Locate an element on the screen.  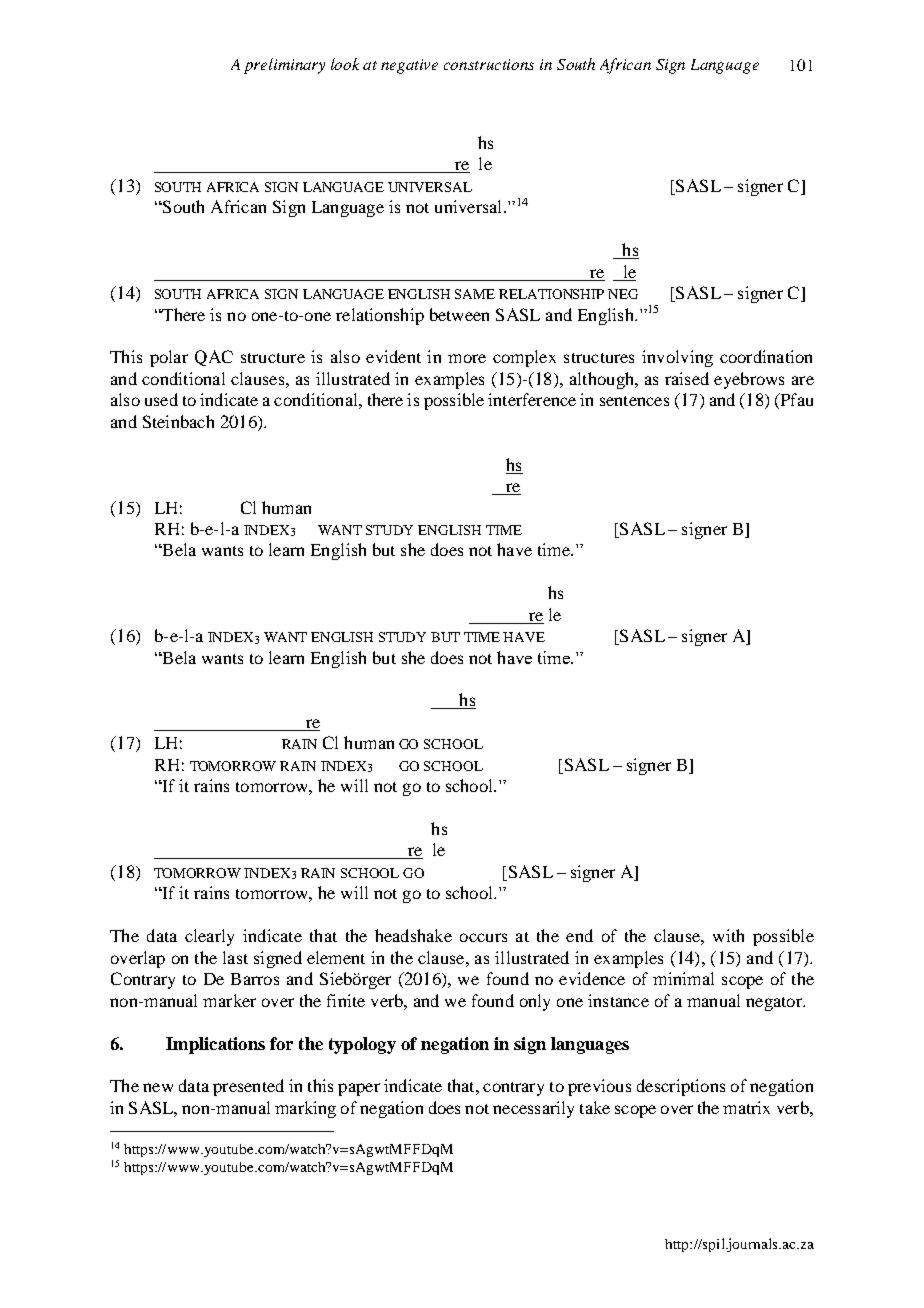
presented is located at coordinates (248, 1087).
